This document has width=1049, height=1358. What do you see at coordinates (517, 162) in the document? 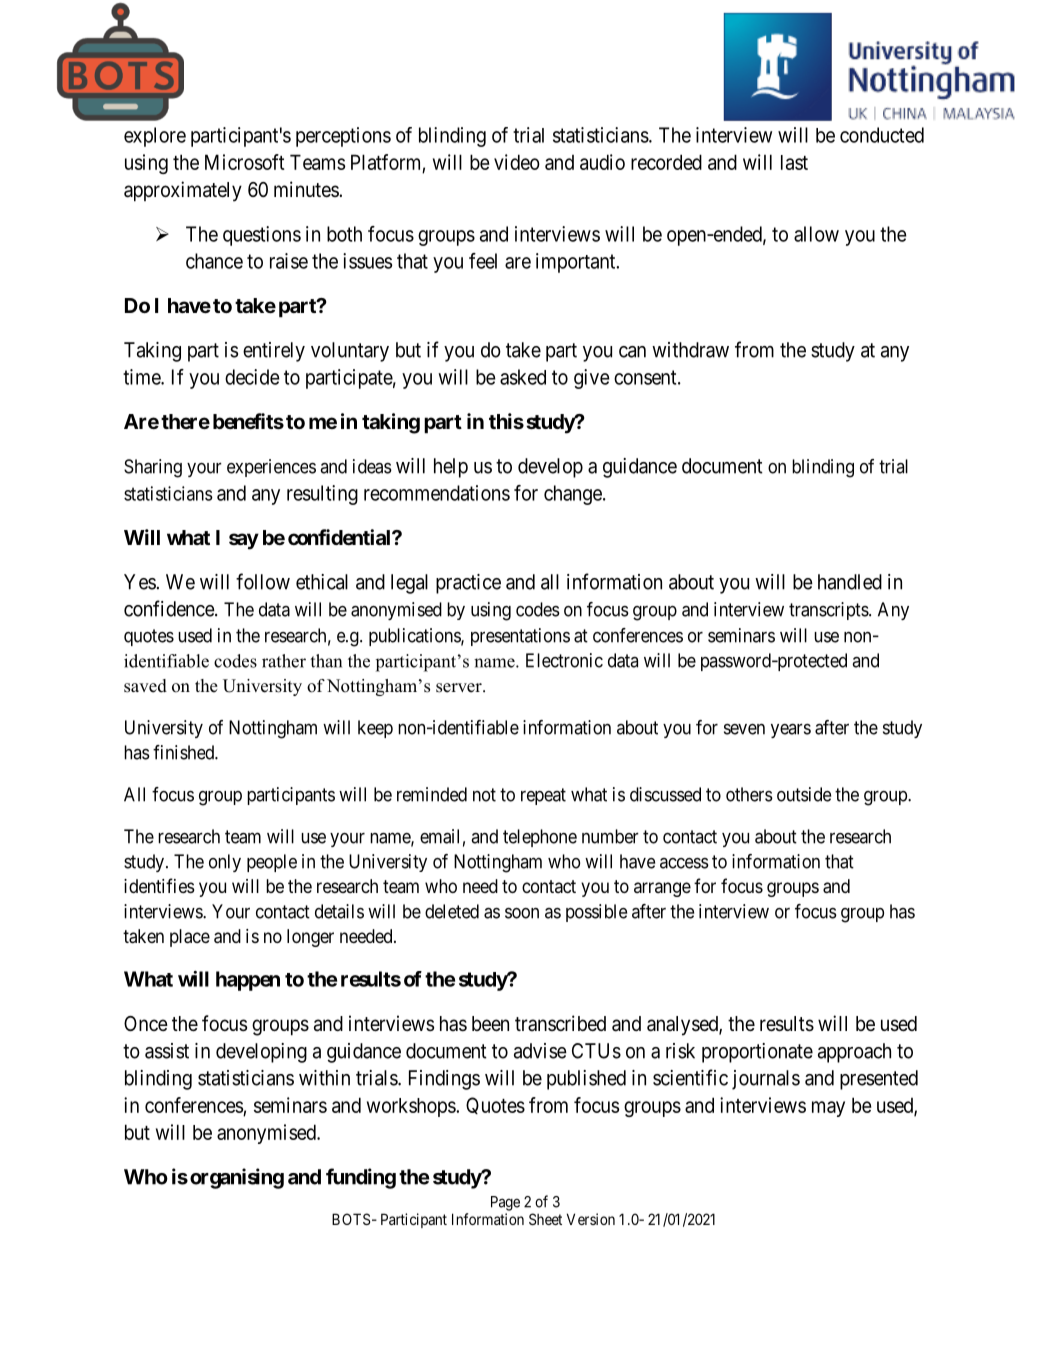
I see `video` at bounding box center [517, 162].
